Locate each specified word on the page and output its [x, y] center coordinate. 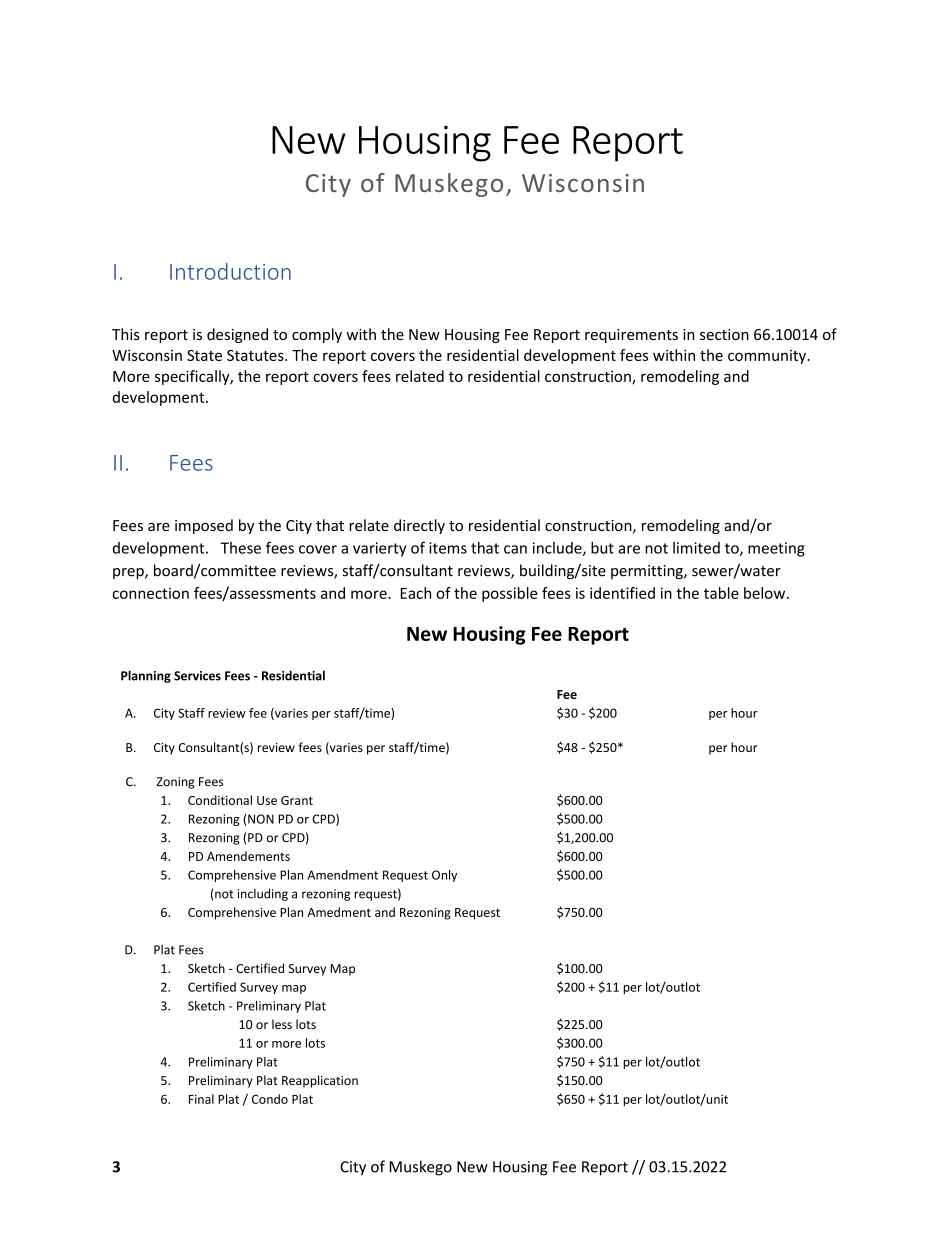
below [766, 593]
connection [150, 593]
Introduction [230, 271]
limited [696, 548]
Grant [297, 800]
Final [201, 1099]
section [724, 334]
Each [416, 593]
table [721, 593]
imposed [204, 526]
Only [444, 876]
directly [419, 526]
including [263, 894]
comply [317, 335]
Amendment [343, 875]
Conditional [220, 800]
